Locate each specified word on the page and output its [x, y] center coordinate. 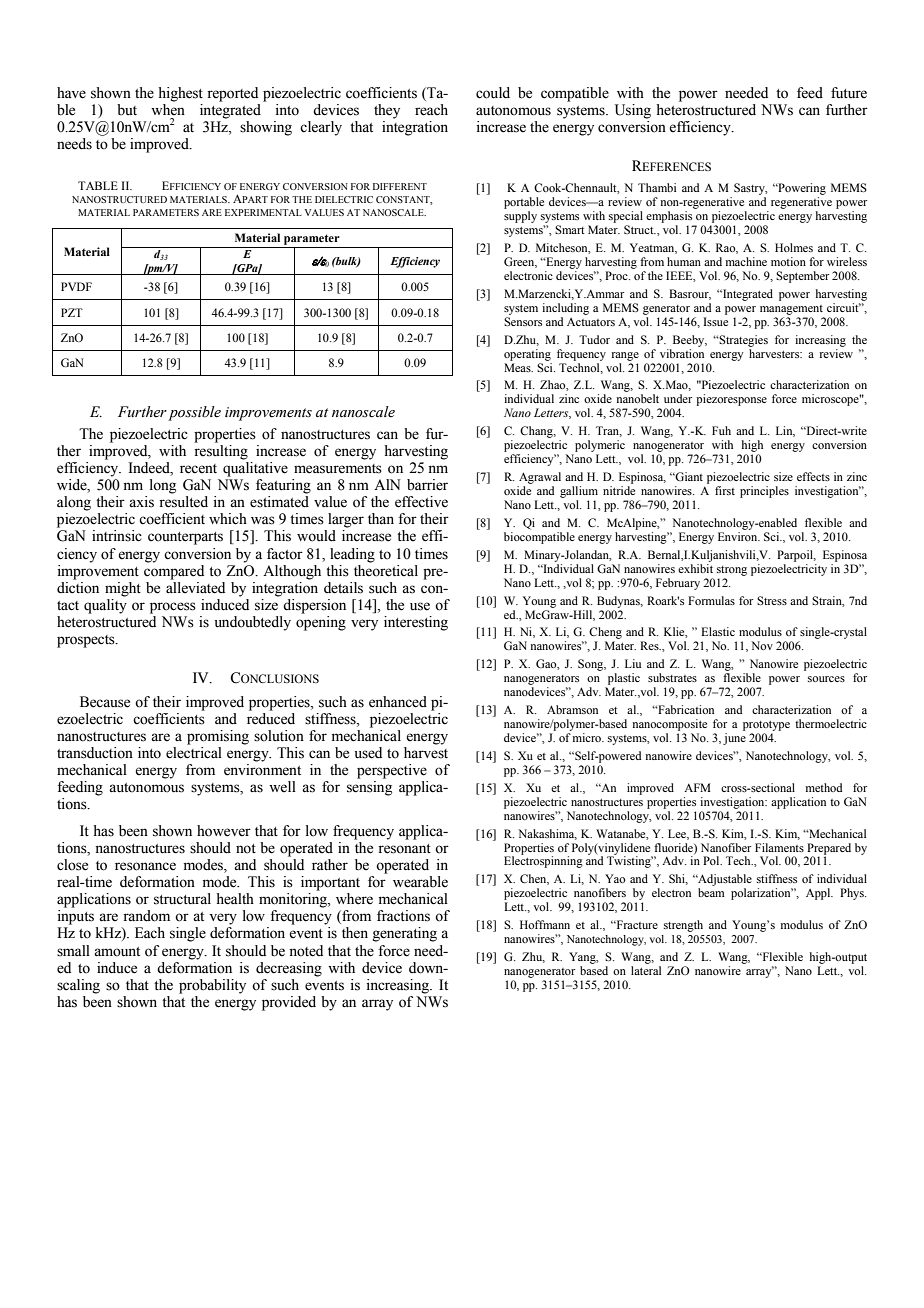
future [849, 93]
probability [212, 986]
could [493, 93]
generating [405, 934]
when [168, 108]
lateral [646, 970]
